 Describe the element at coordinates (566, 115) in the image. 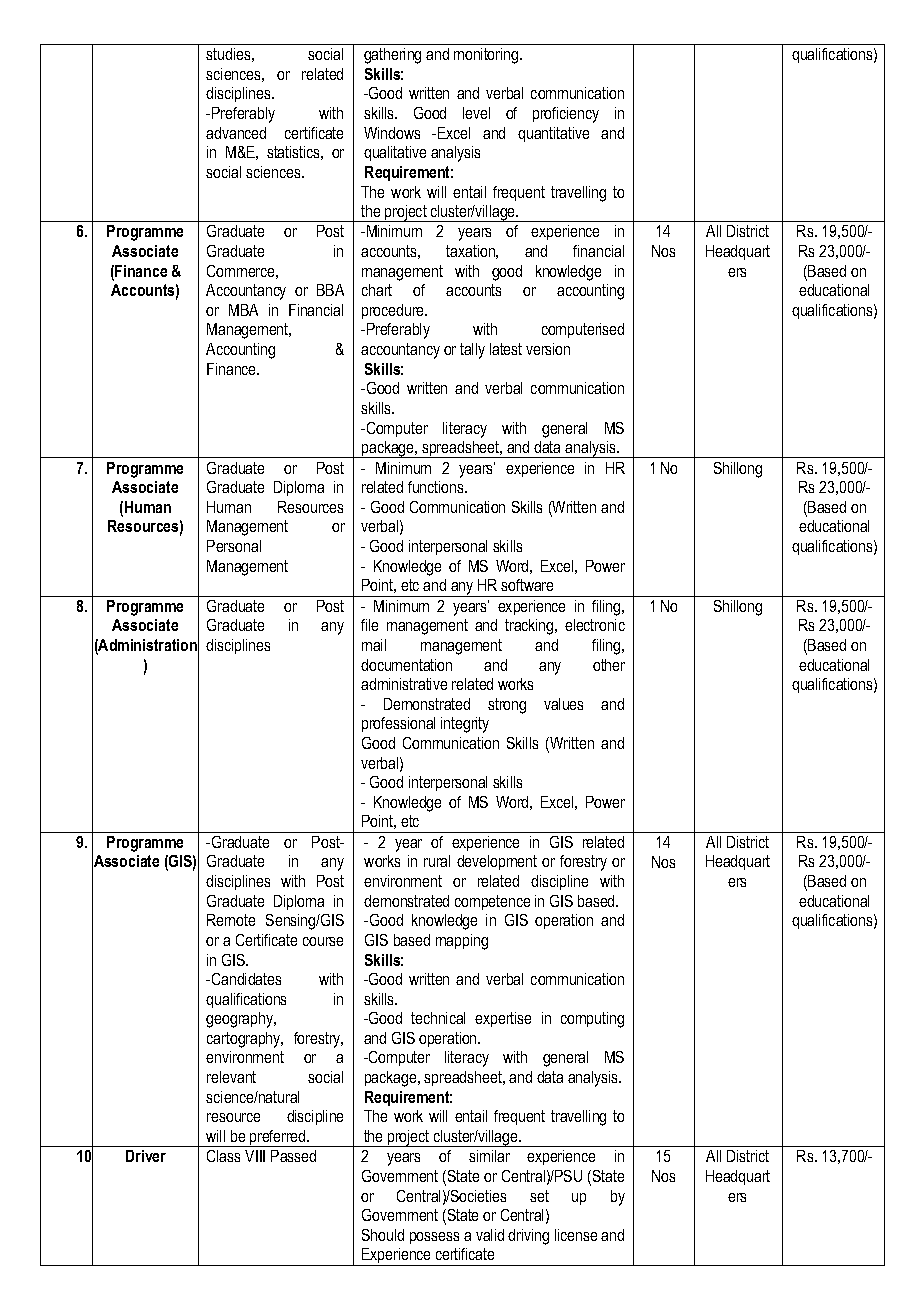

I see `proficiency` at that location.
